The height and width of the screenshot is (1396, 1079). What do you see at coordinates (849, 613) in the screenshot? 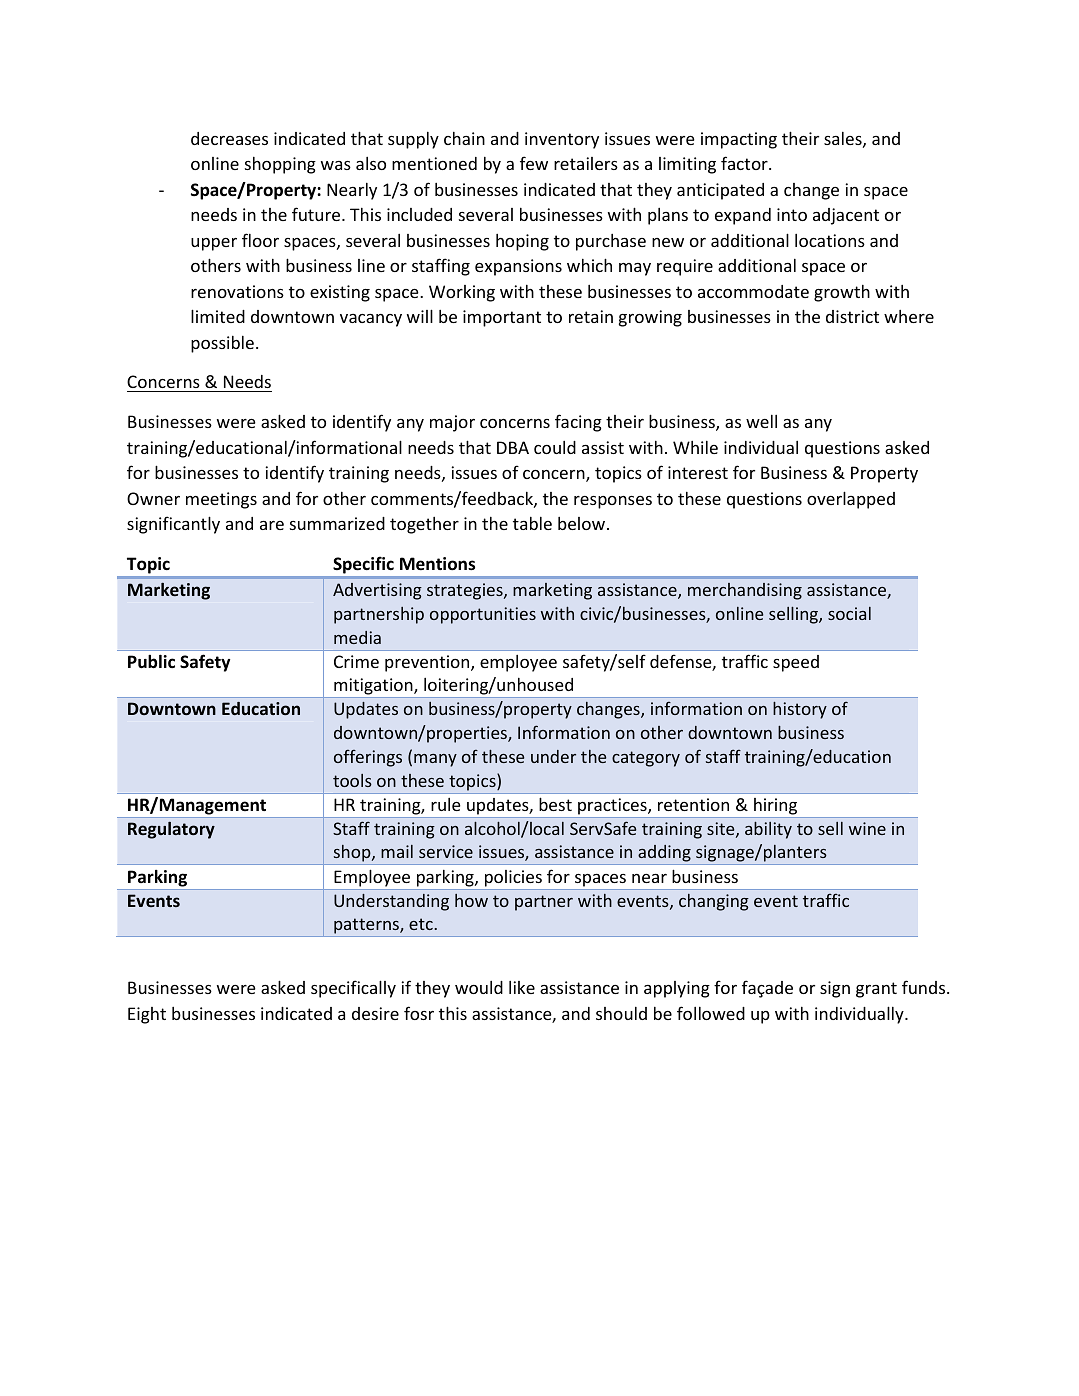
I see `social` at bounding box center [849, 613].
